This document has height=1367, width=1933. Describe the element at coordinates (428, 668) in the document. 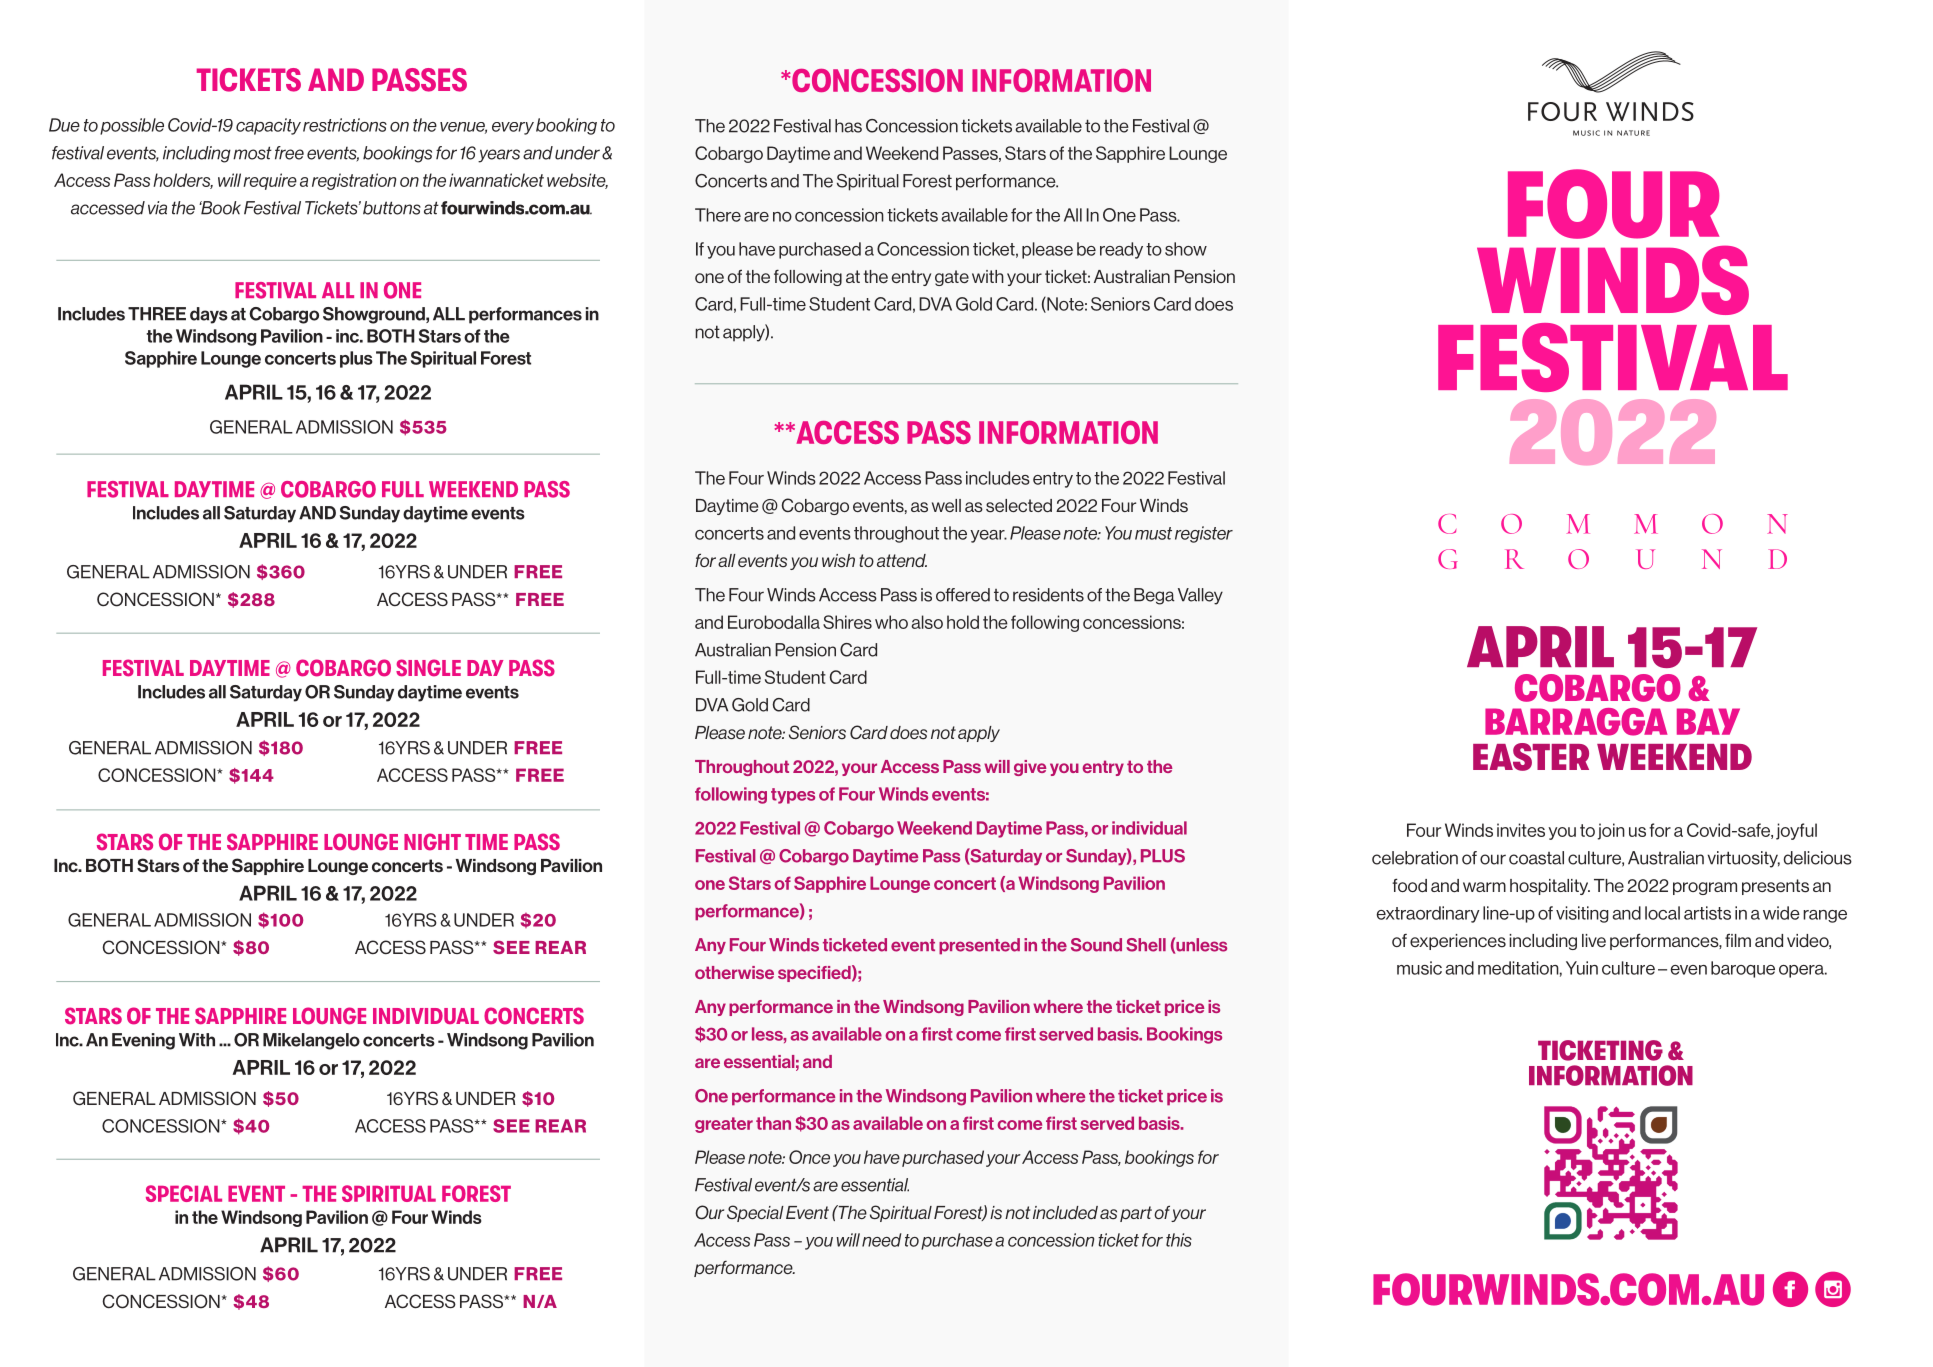

I see `SINGLE` at that location.
